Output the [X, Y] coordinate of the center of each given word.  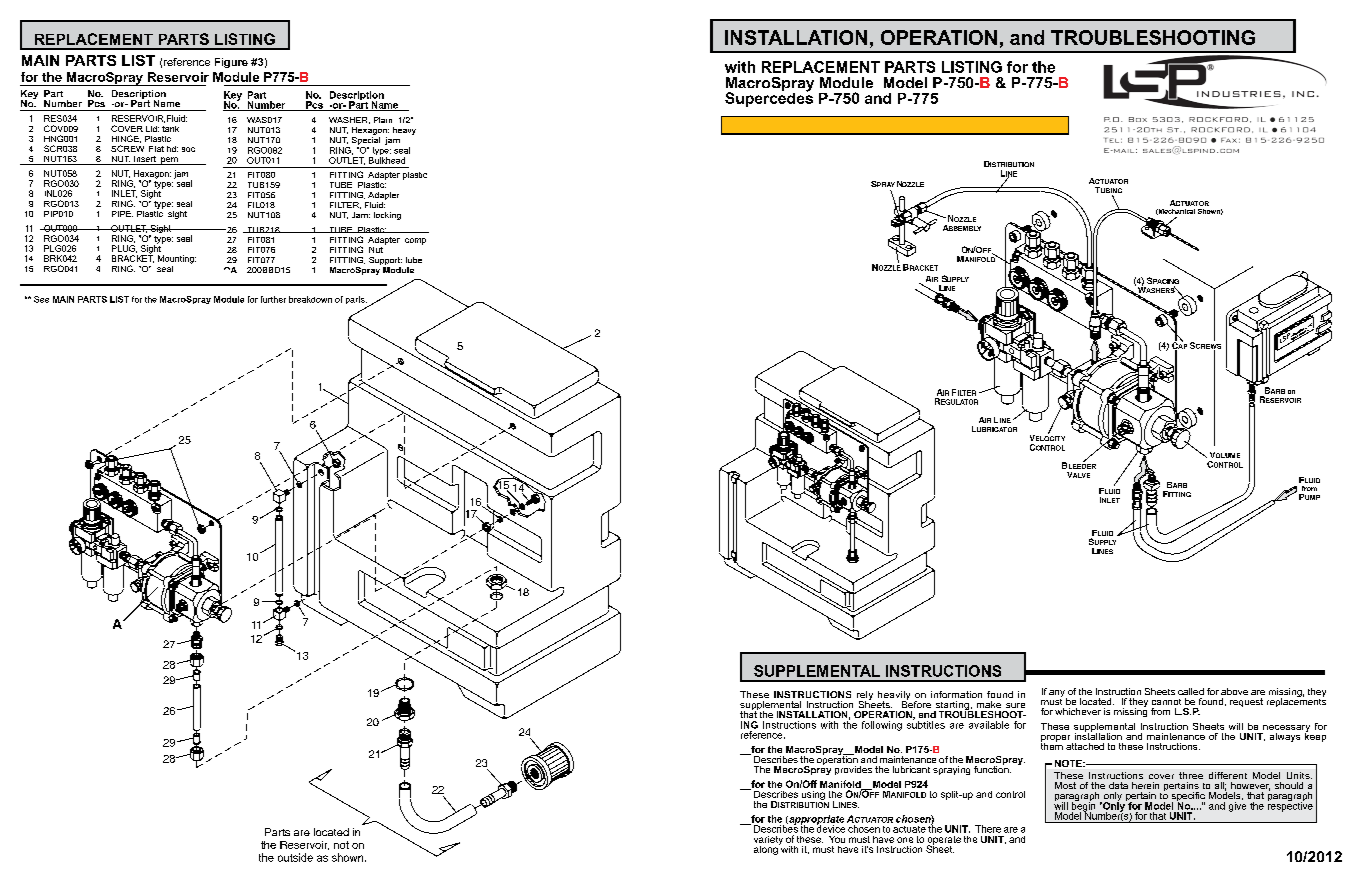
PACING [1166, 283]
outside [295, 857]
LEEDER [1082, 465]
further [273, 299]
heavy [404, 131]
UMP [1312, 497]
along [767, 849]
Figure [231, 63]
